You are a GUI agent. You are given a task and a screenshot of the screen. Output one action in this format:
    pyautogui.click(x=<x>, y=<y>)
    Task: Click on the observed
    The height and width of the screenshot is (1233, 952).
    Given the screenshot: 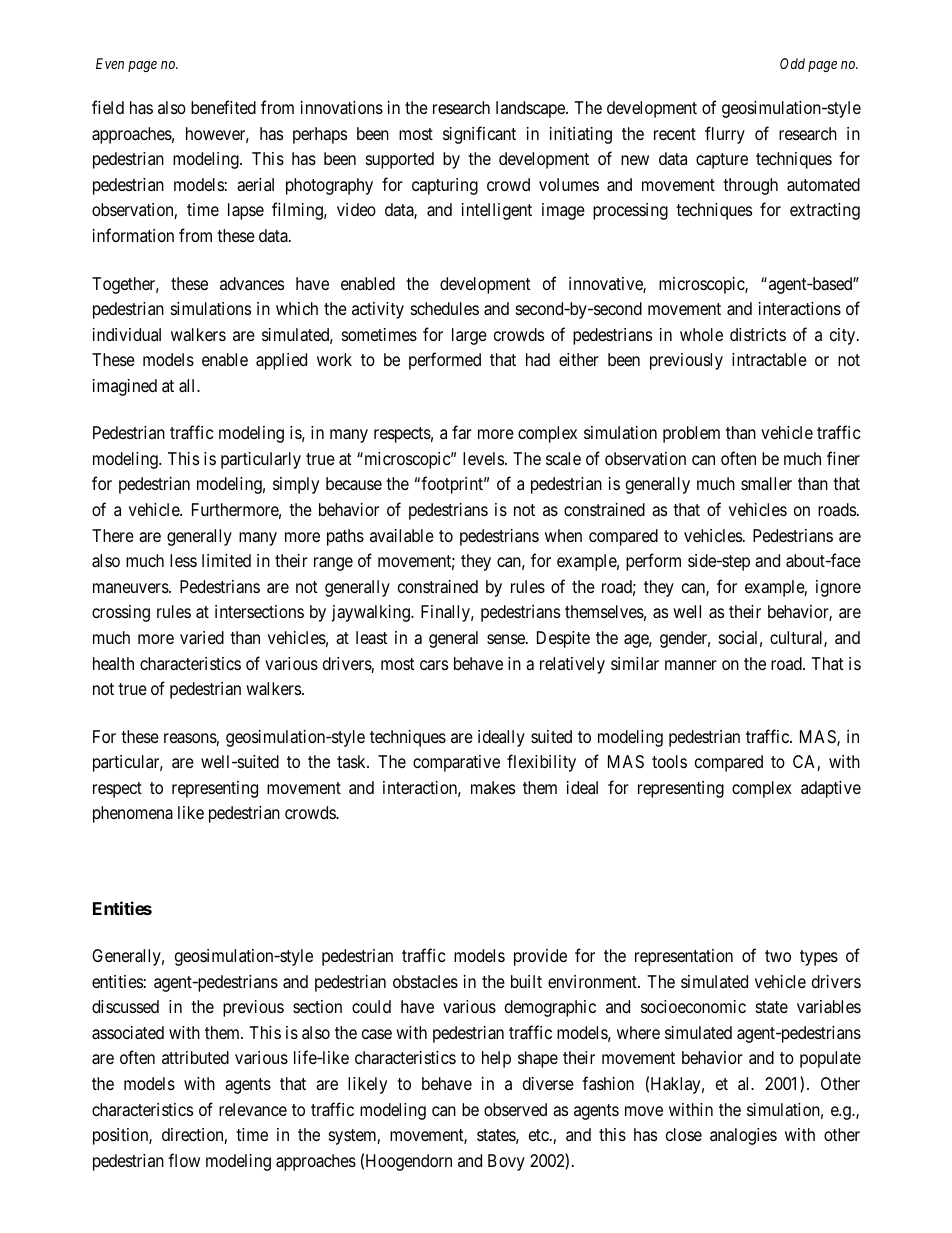 What is the action you would take?
    pyautogui.click(x=515, y=1109)
